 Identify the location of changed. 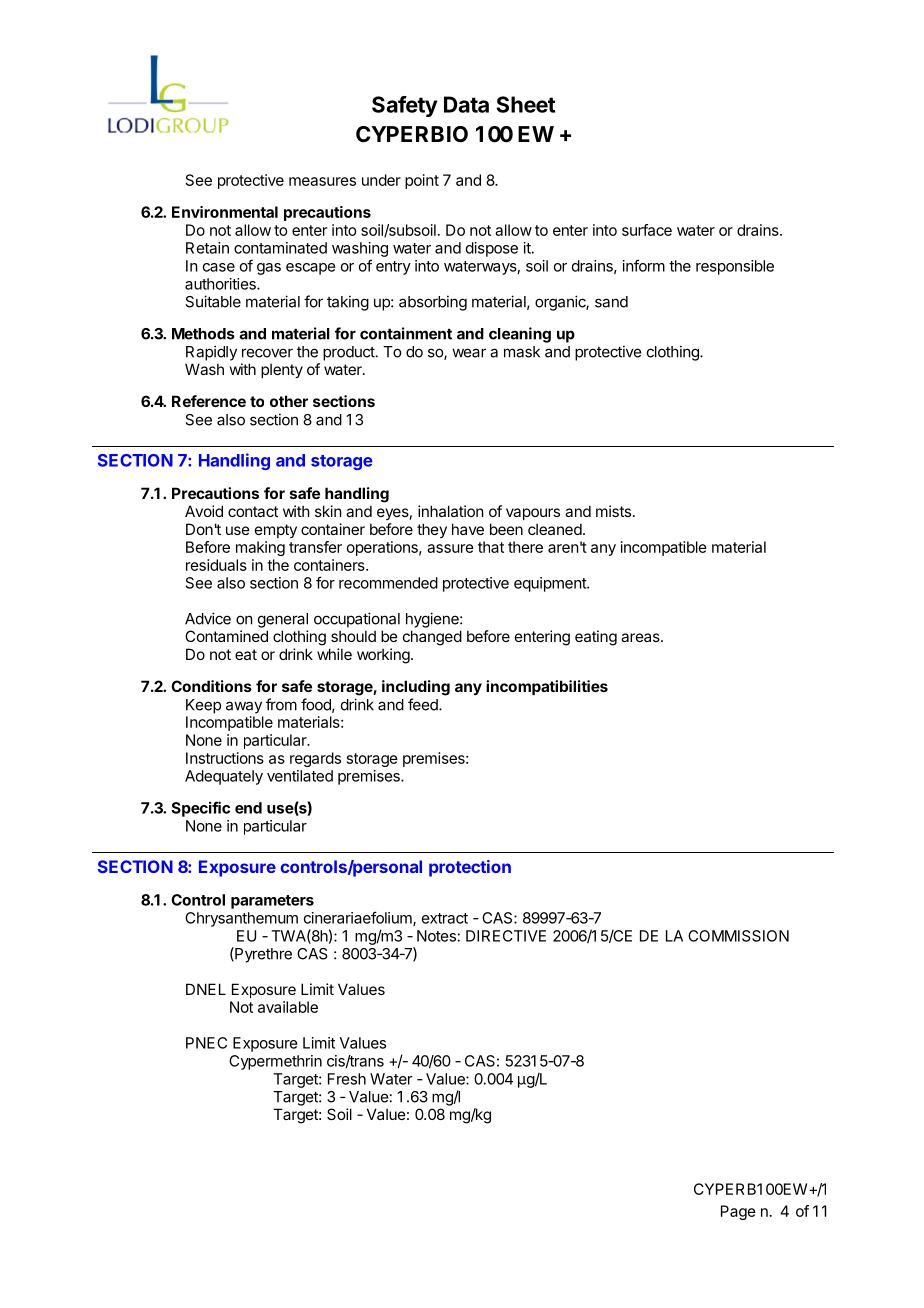
(432, 638).
